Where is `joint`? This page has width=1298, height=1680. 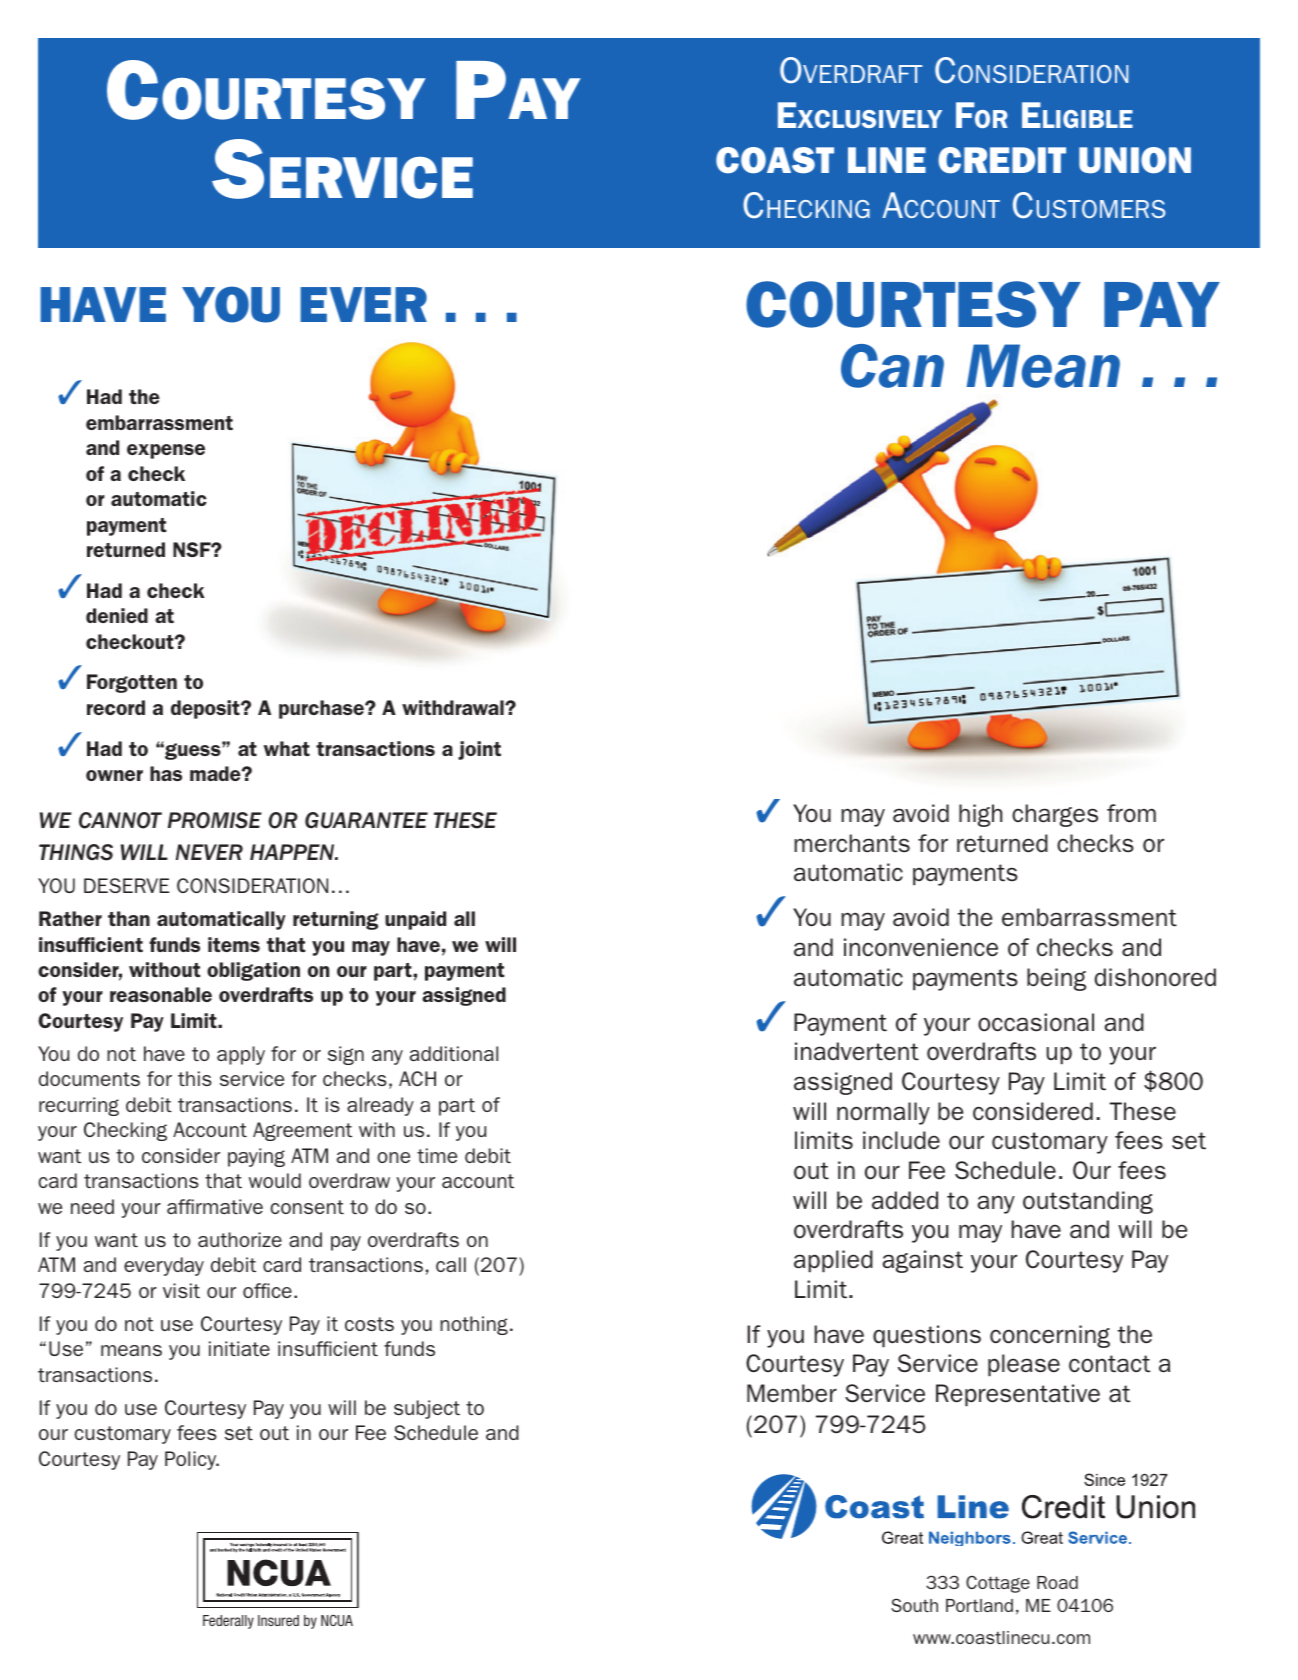 joint is located at coordinates (479, 750).
